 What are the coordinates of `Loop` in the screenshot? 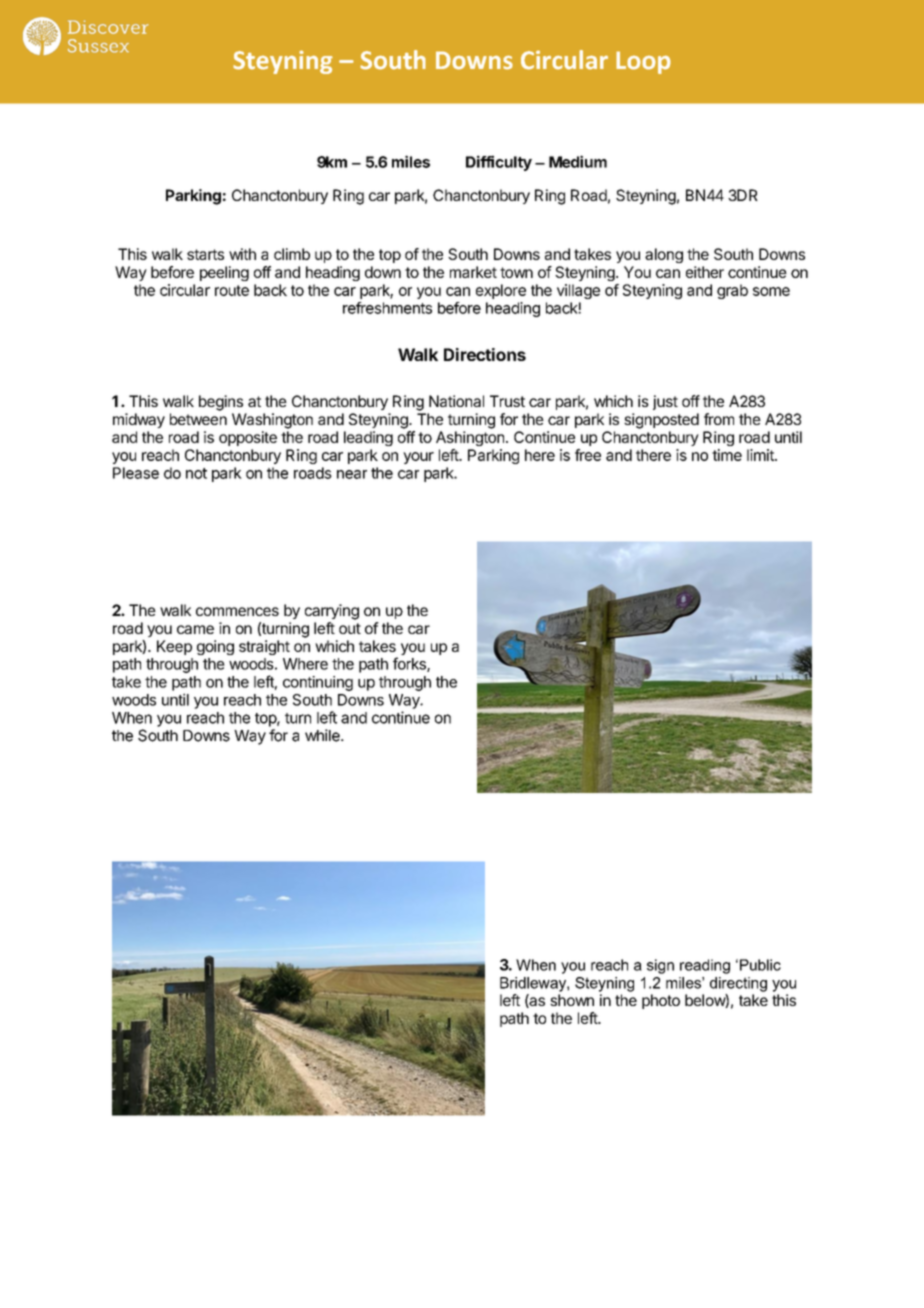 It's located at (643, 62).
